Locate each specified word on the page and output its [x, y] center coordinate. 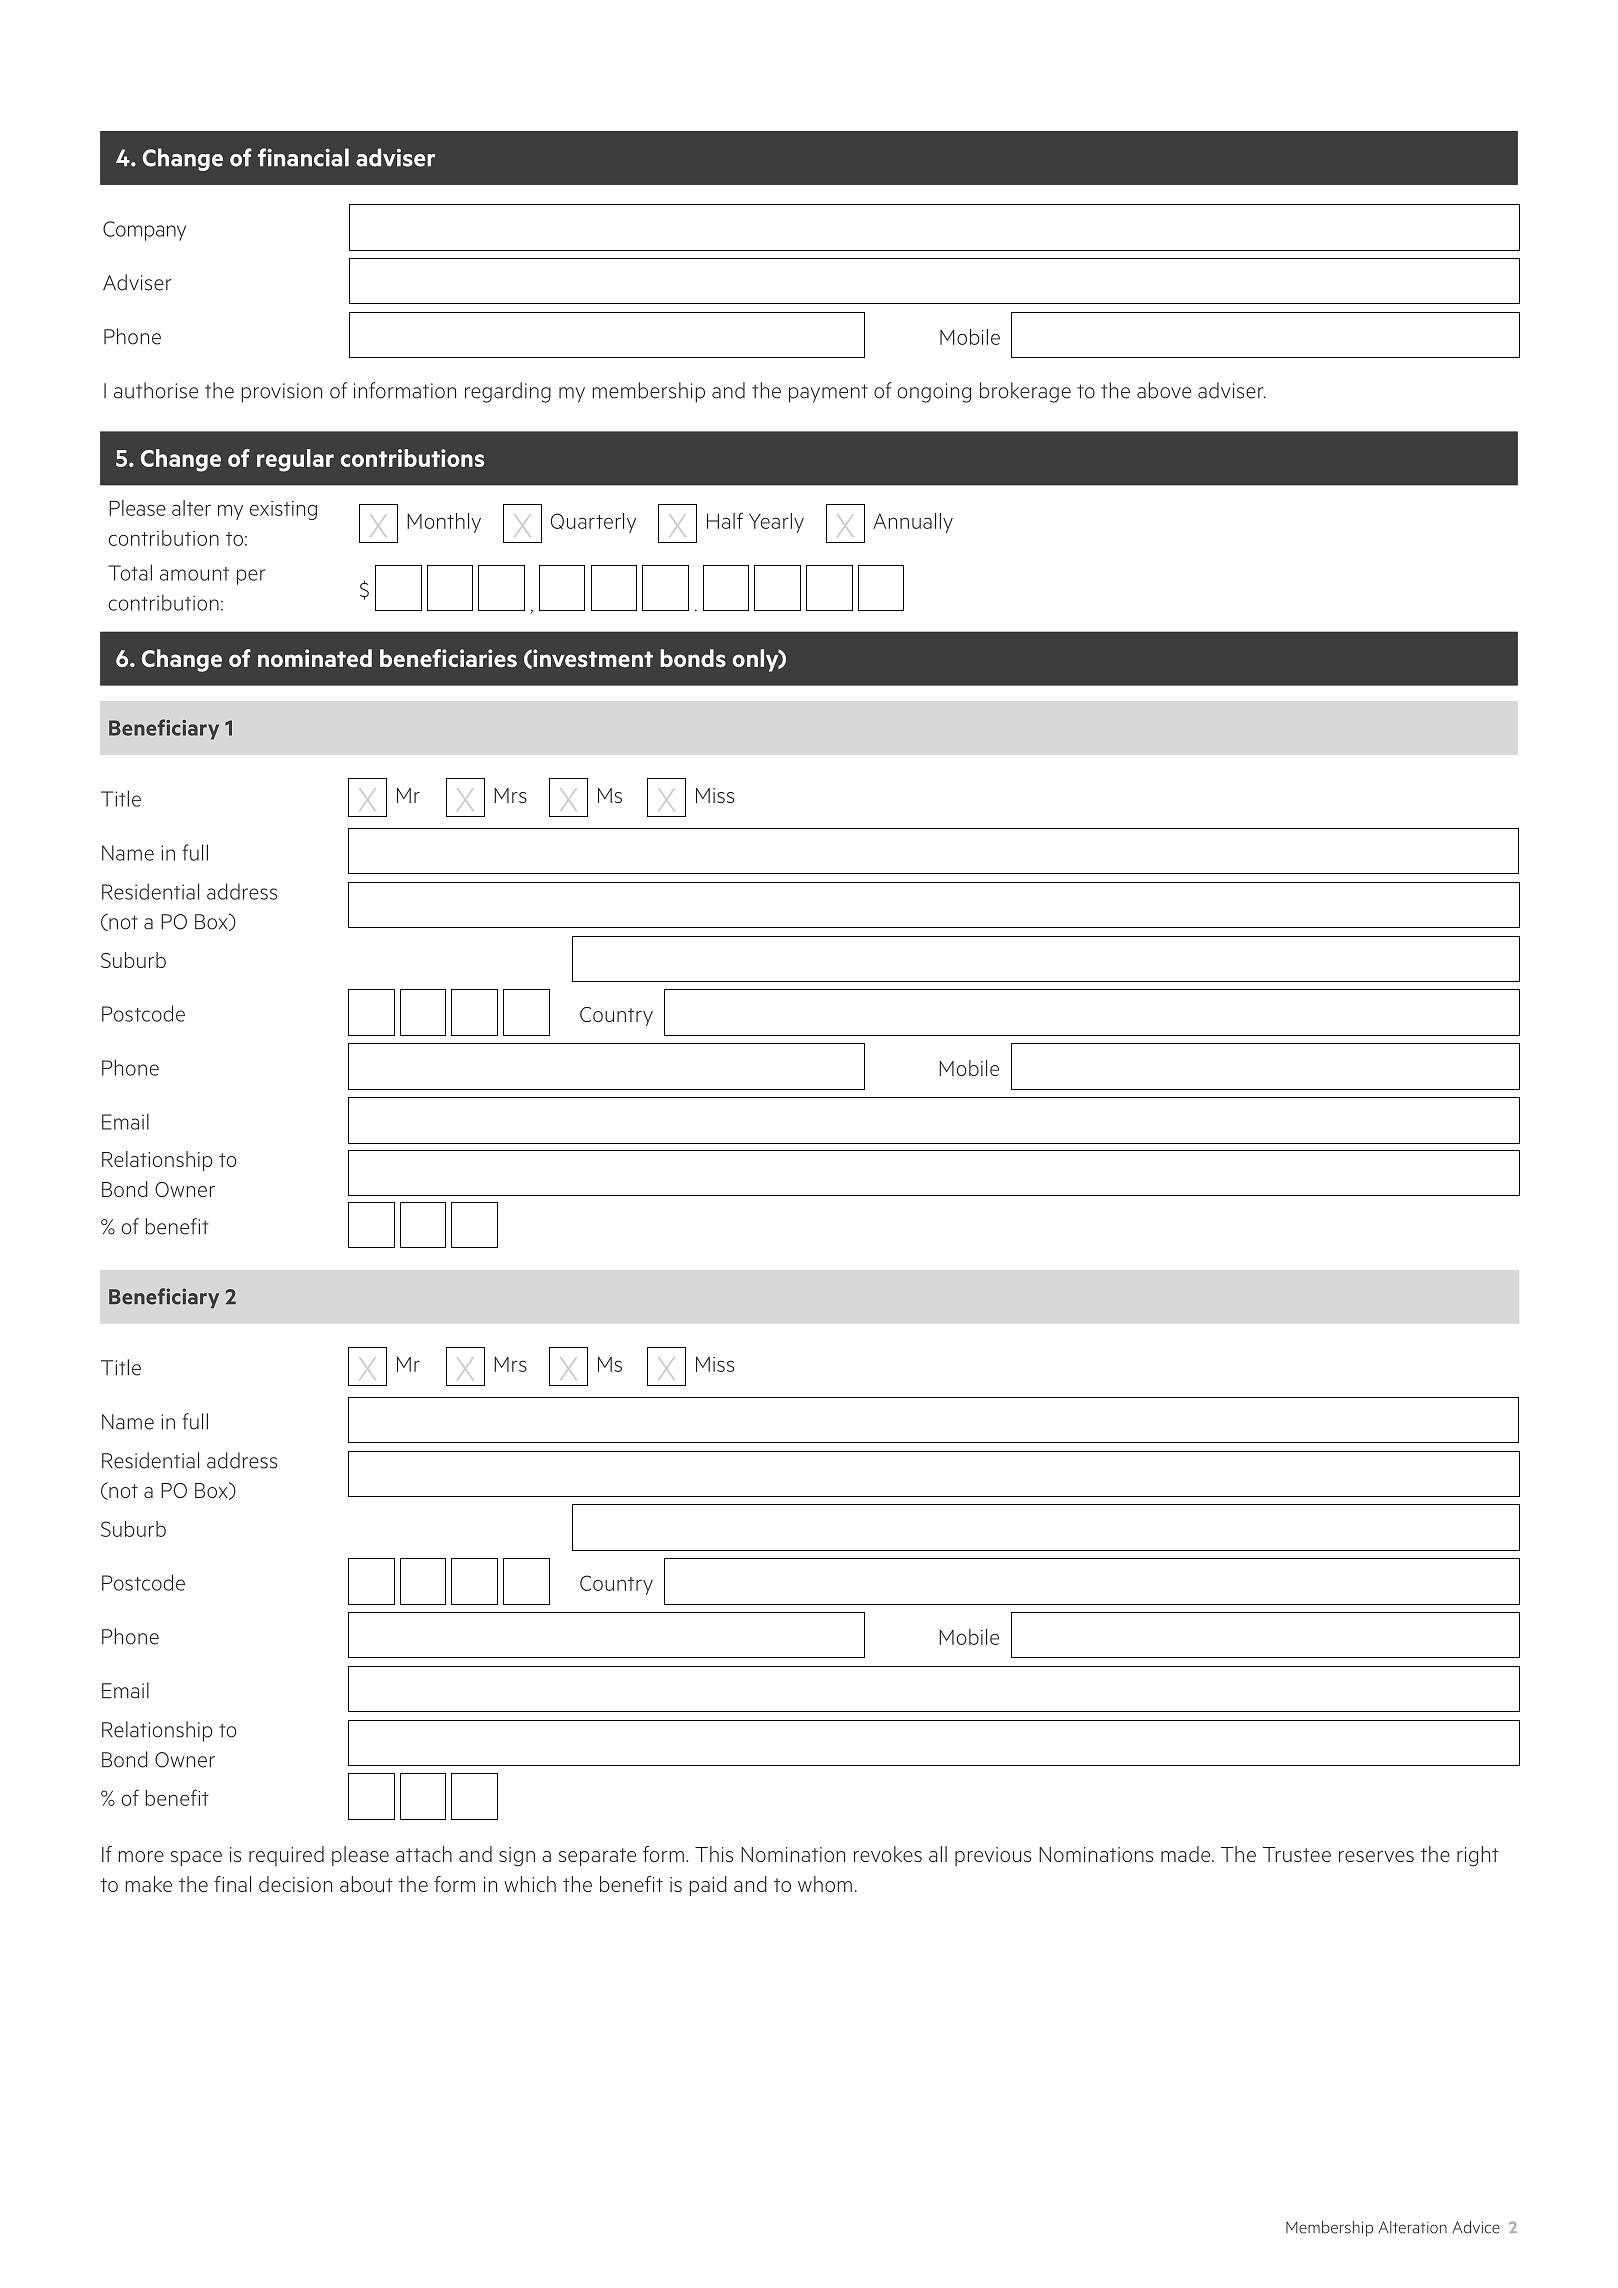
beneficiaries [448, 658]
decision [295, 1884]
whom [825, 1884]
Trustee [1297, 1854]
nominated [315, 658]
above [1164, 390]
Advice [1476, 2227]
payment [828, 393]
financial [303, 157]
